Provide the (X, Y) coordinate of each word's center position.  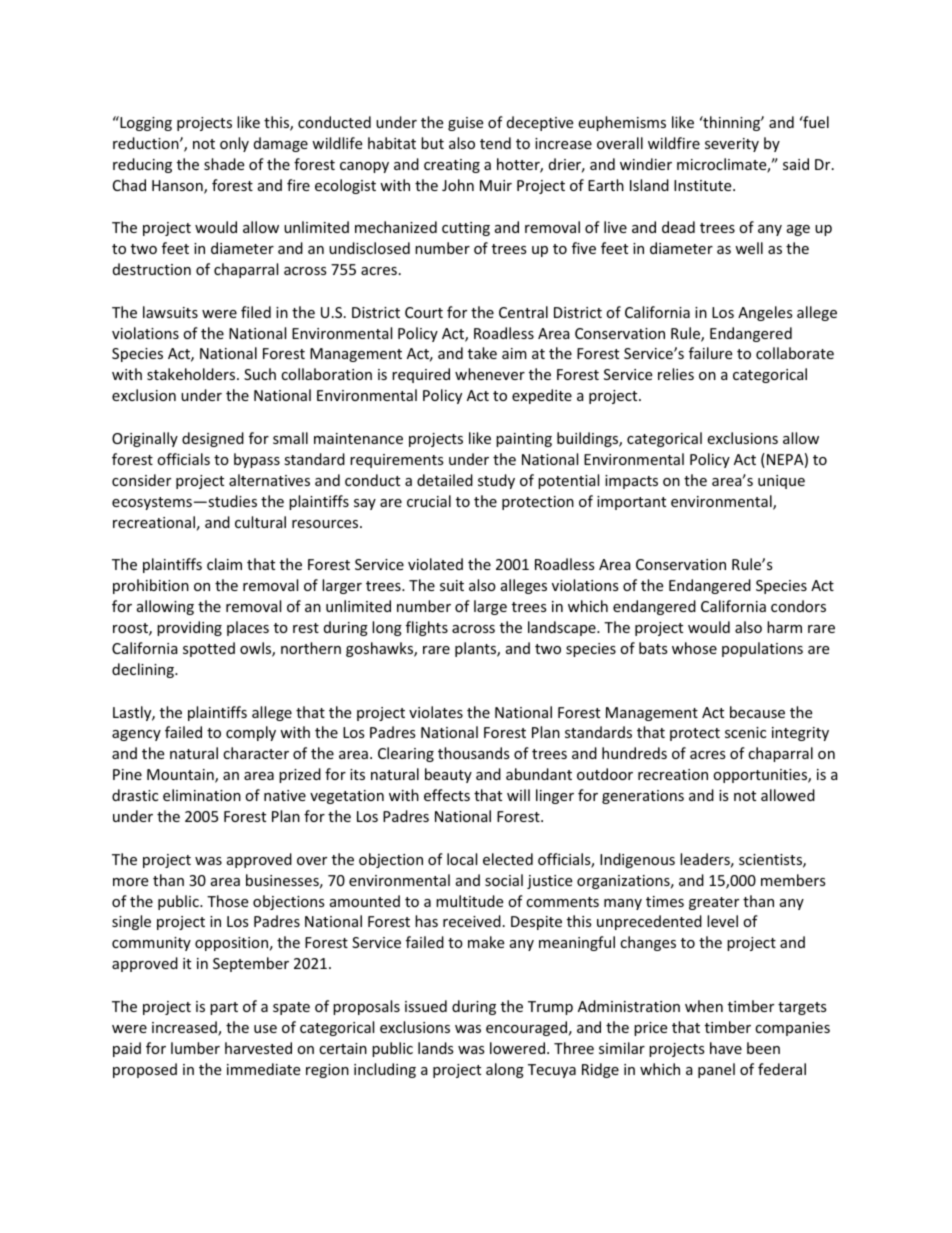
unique (781, 482)
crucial (429, 501)
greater (714, 903)
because (757, 712)
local (462, 859)
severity (732, 145)
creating (452, 166)
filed (256, 312)
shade (224, 164)
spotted (209, 649)
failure (710, 353)
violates (436, 712)
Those (227, 901)
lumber (195, 1048)
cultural (260, 522)
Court (424, 312)
